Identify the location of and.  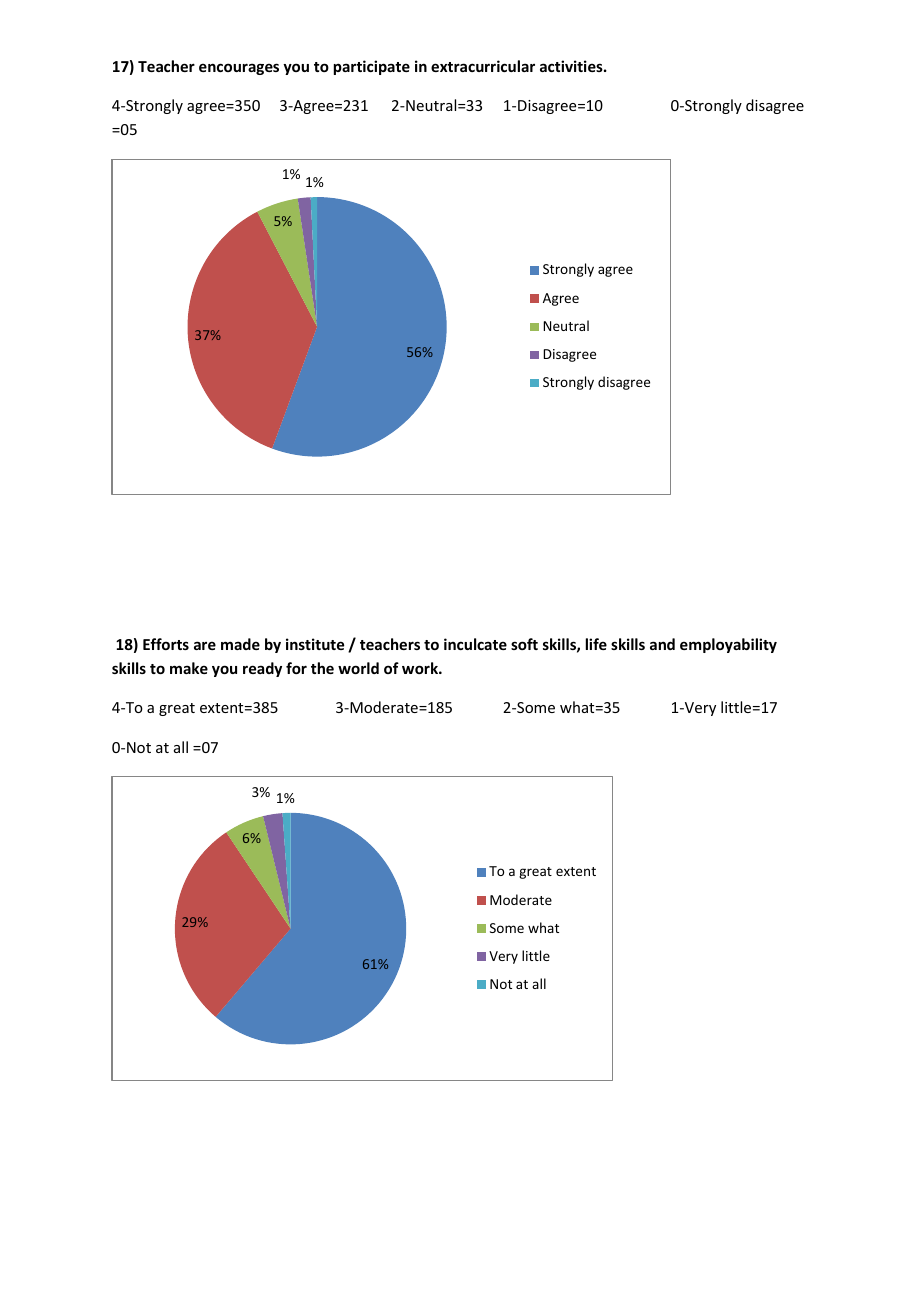
(662, 644).
